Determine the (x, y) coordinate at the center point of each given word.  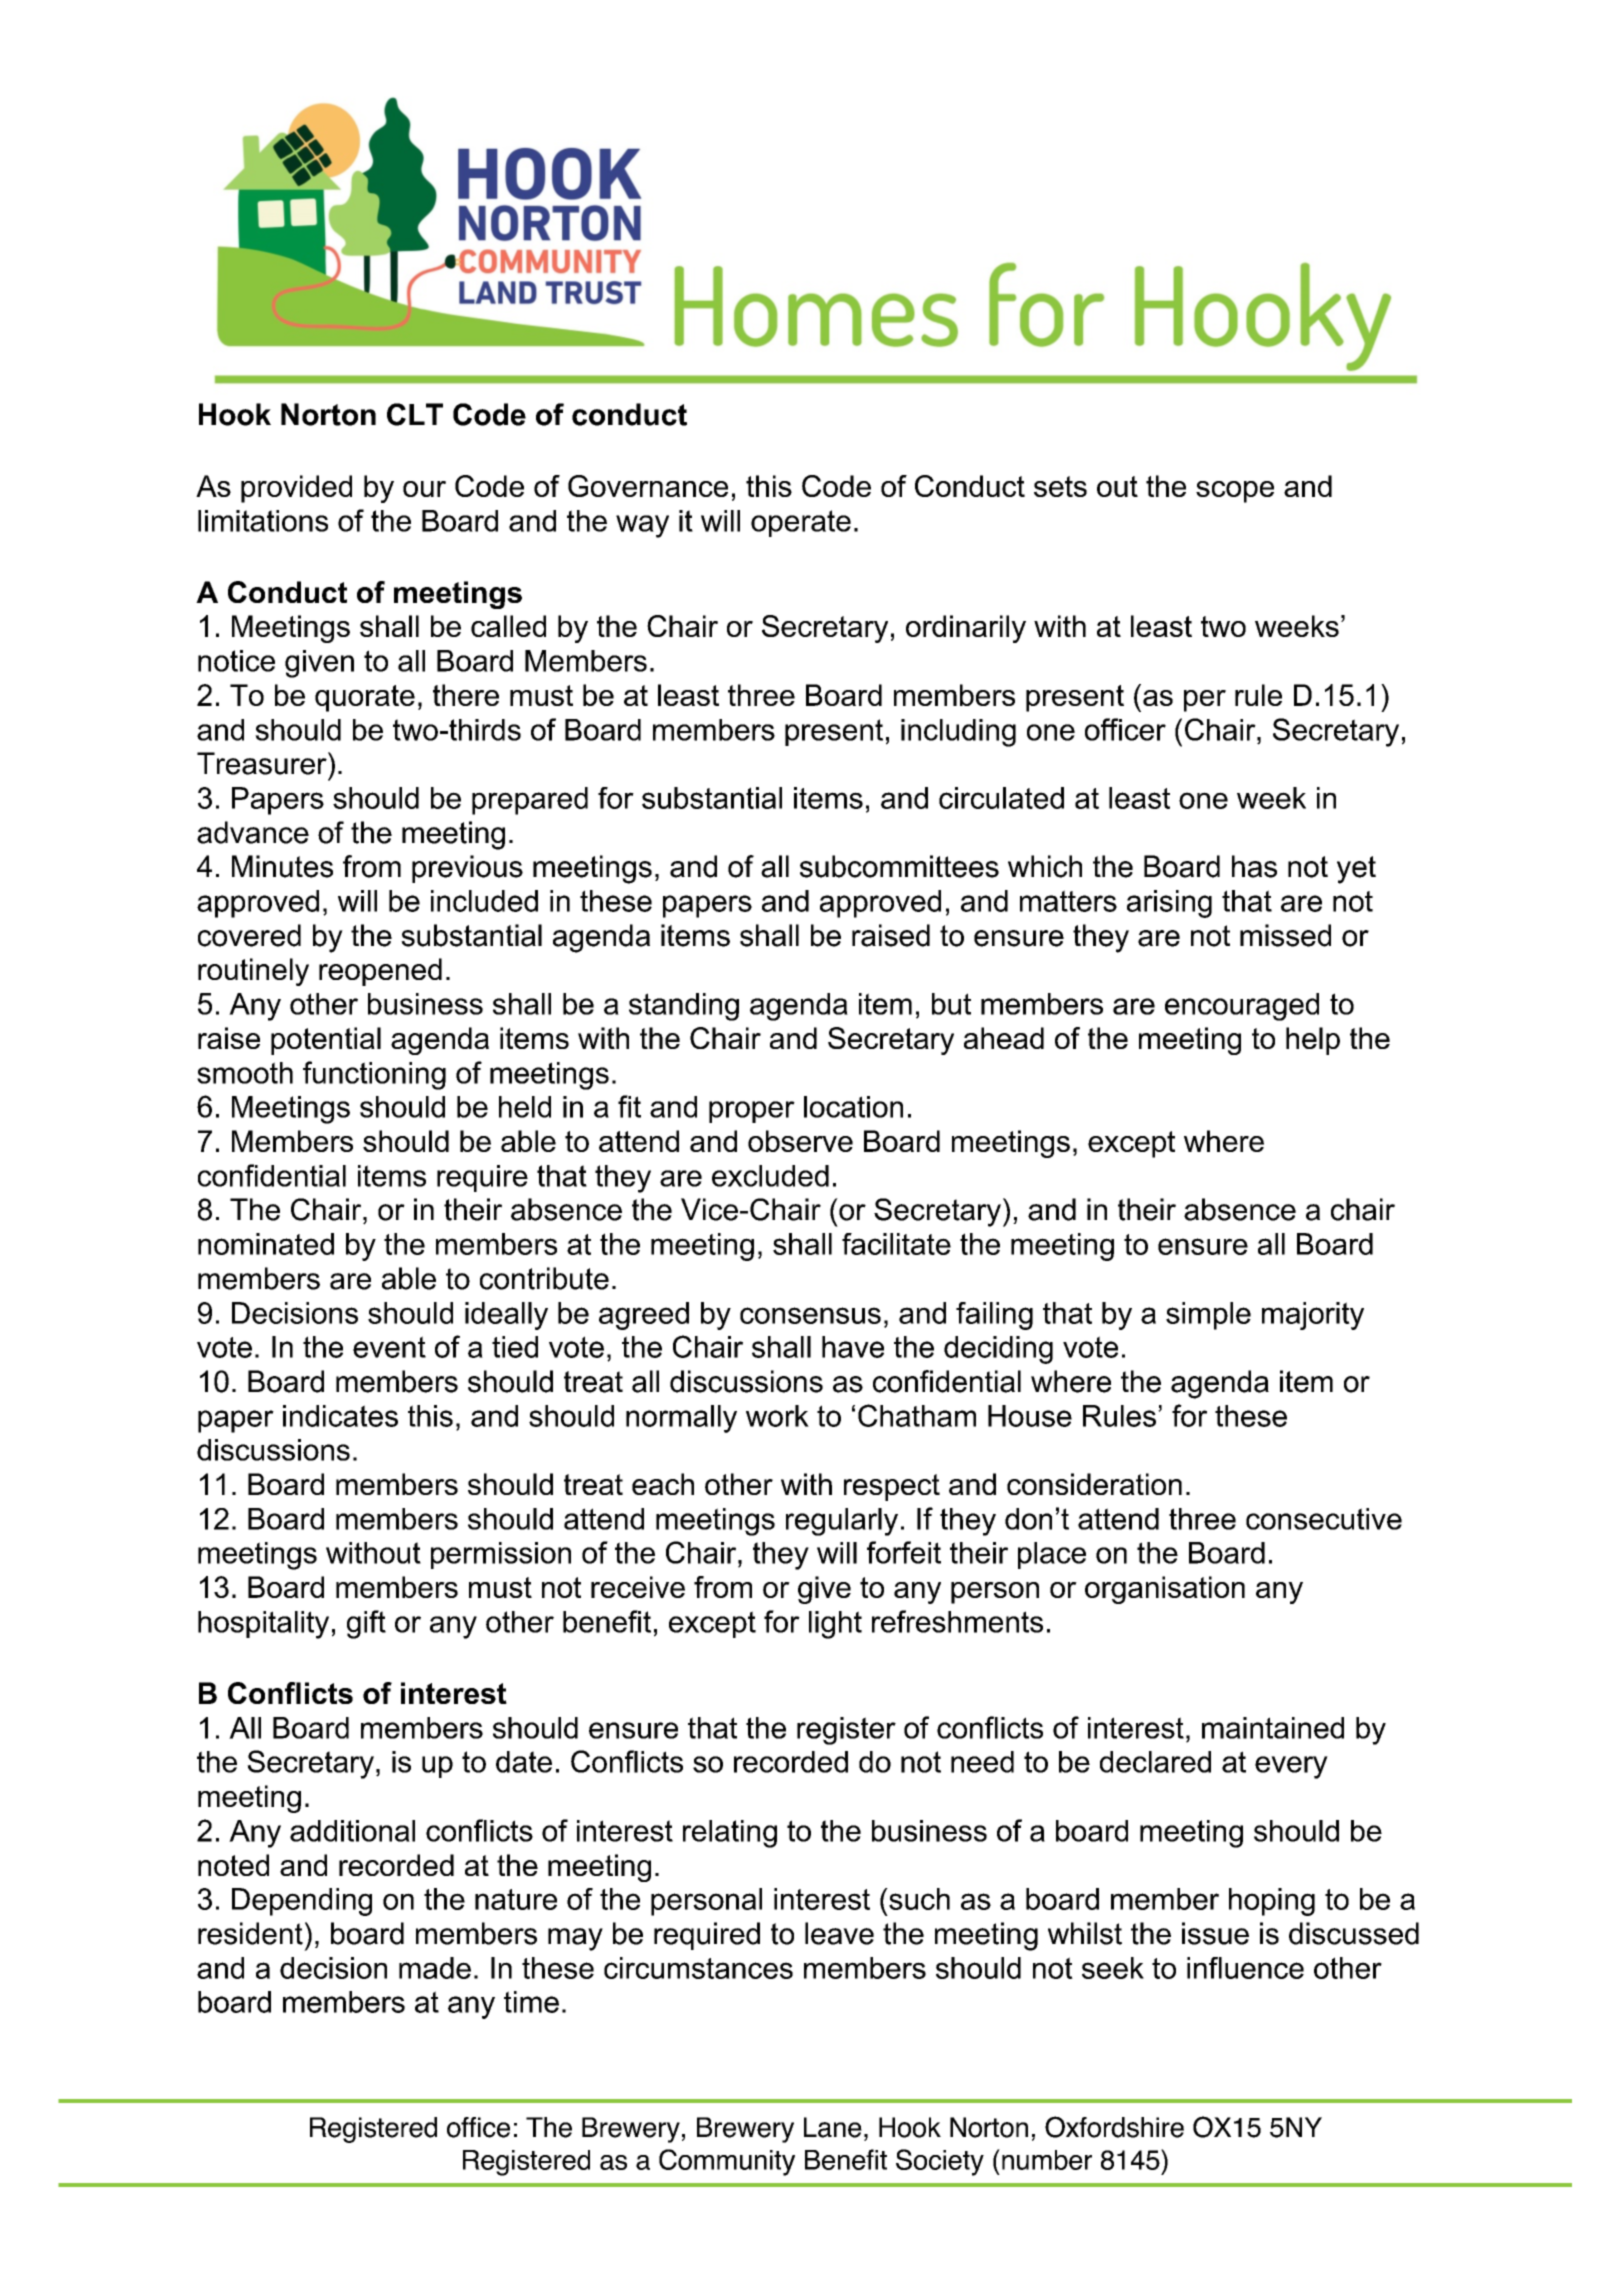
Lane (833, 2127)
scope (1235, 492)
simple (1208, 1316)
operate (801, 523)
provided (296, 489)
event (389, 1347)
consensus (810, 1315)
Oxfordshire (1114, 2127)
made (435, 1968)
